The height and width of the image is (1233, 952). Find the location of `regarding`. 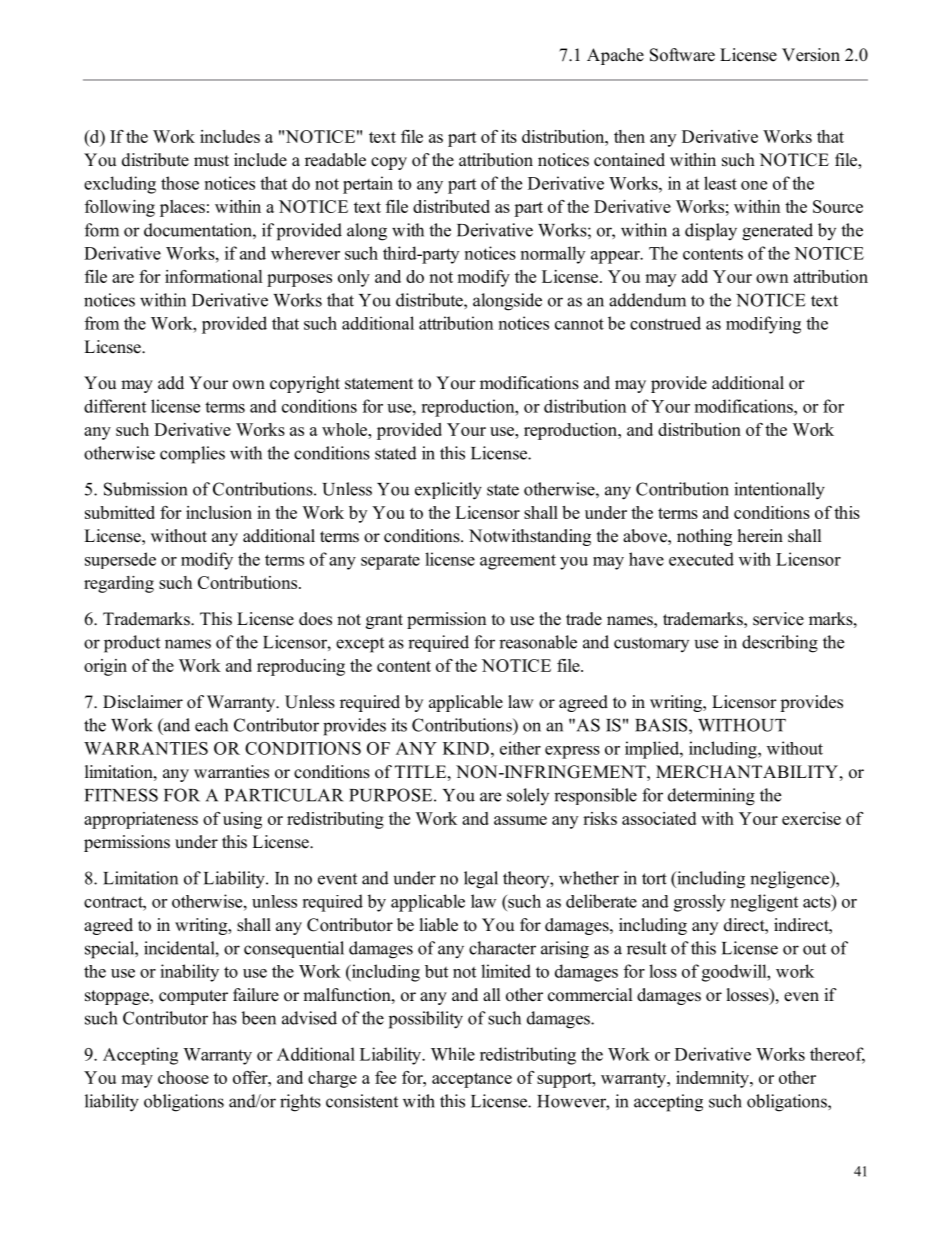

regarding is located at coordinates (119, 584).
